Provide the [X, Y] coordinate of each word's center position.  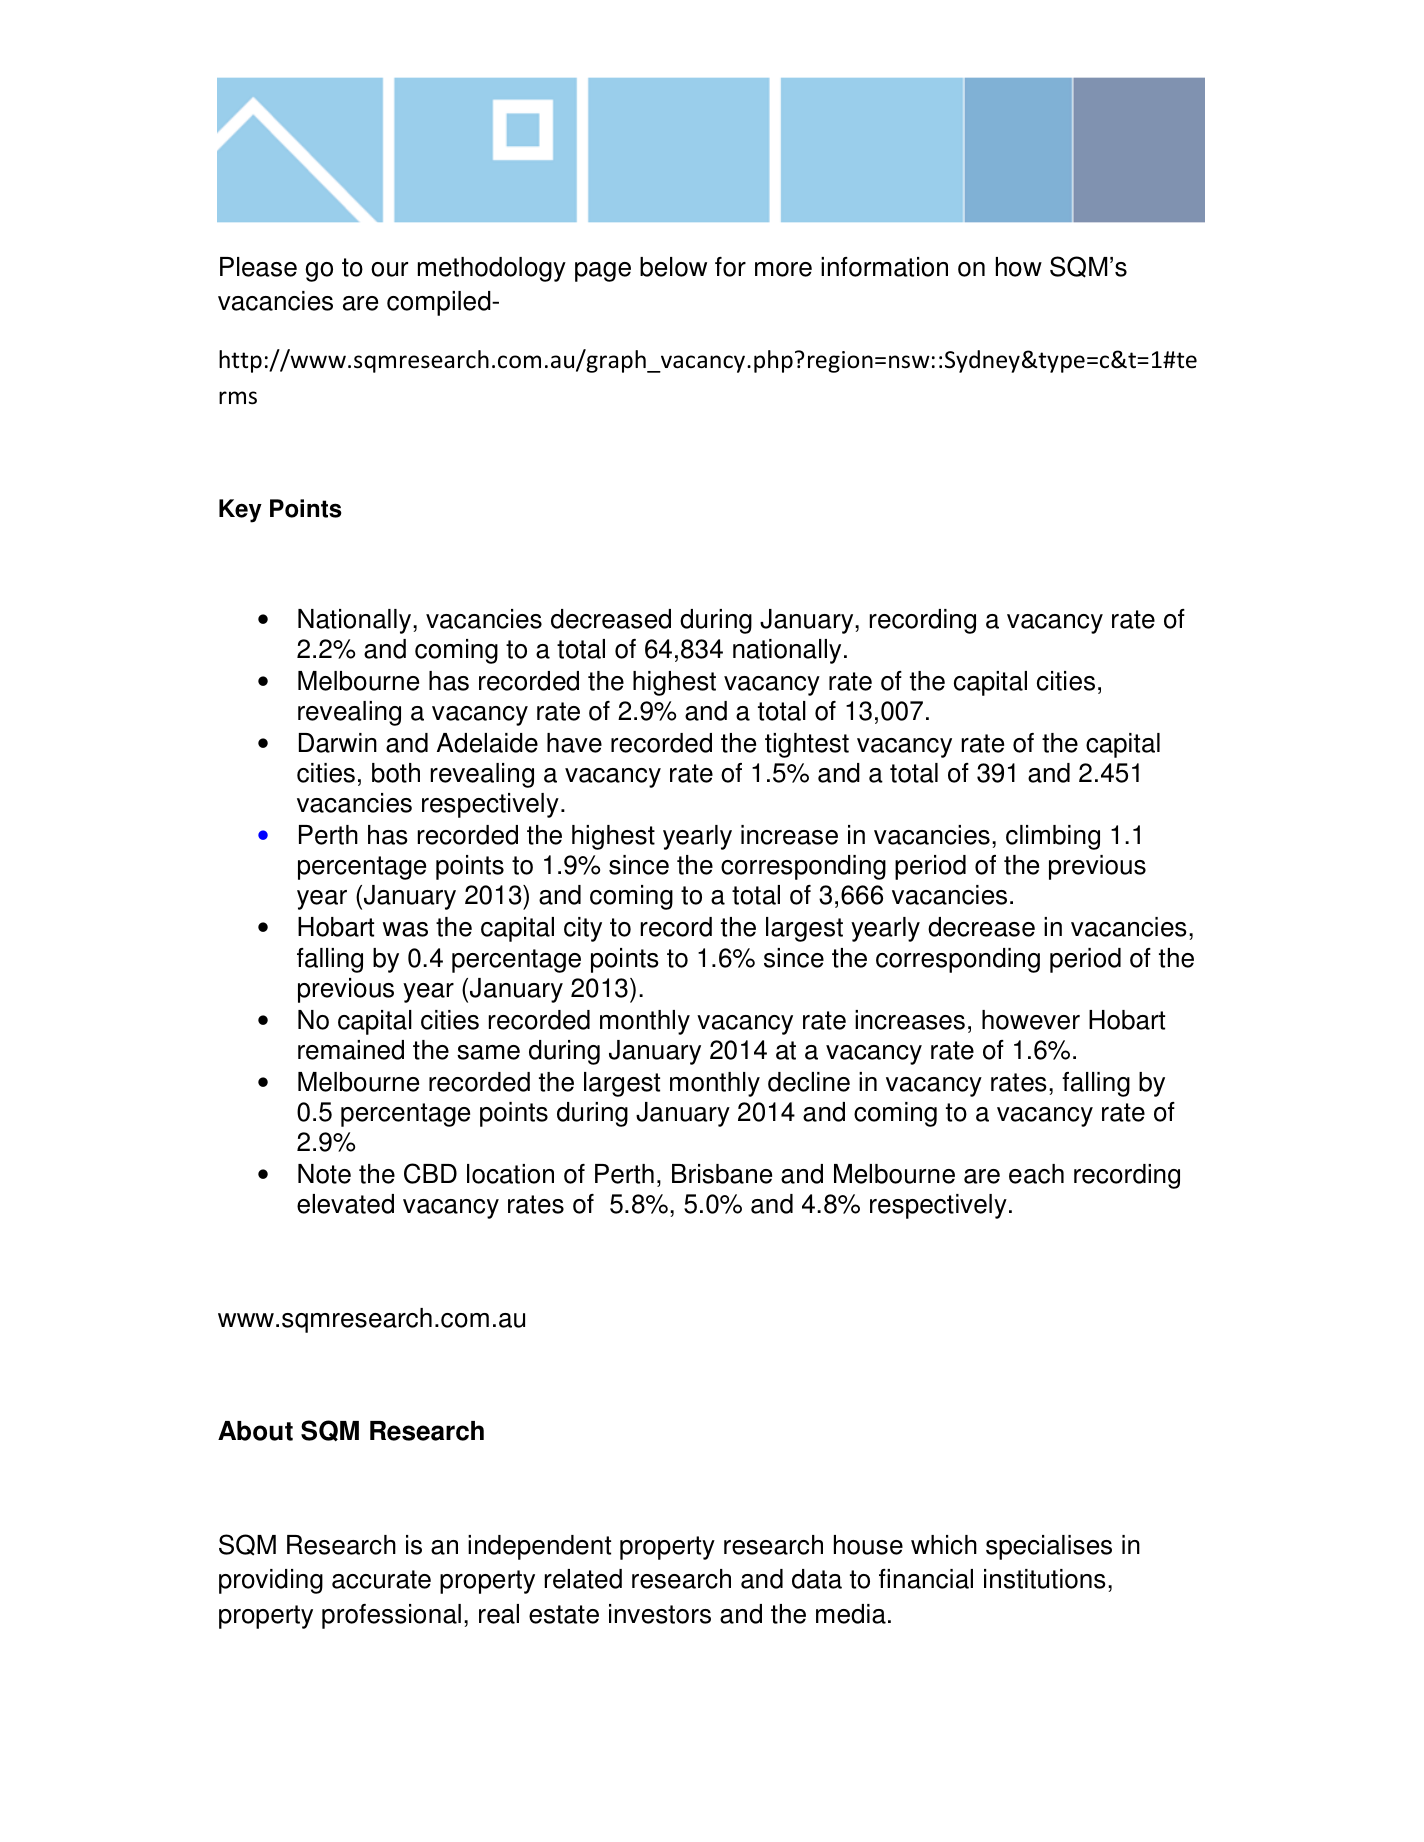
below [673, 267]
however [1031, 1020]
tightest [807, 745]
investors [660, 1614]
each [1036, 1174]
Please [258, 267]
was [405, 929]
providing [271, 1581]
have [574, 743]
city [583, 929]
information [884, 267]
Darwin [338, 743]
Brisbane [722, 1174]
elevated [345, 1204]
